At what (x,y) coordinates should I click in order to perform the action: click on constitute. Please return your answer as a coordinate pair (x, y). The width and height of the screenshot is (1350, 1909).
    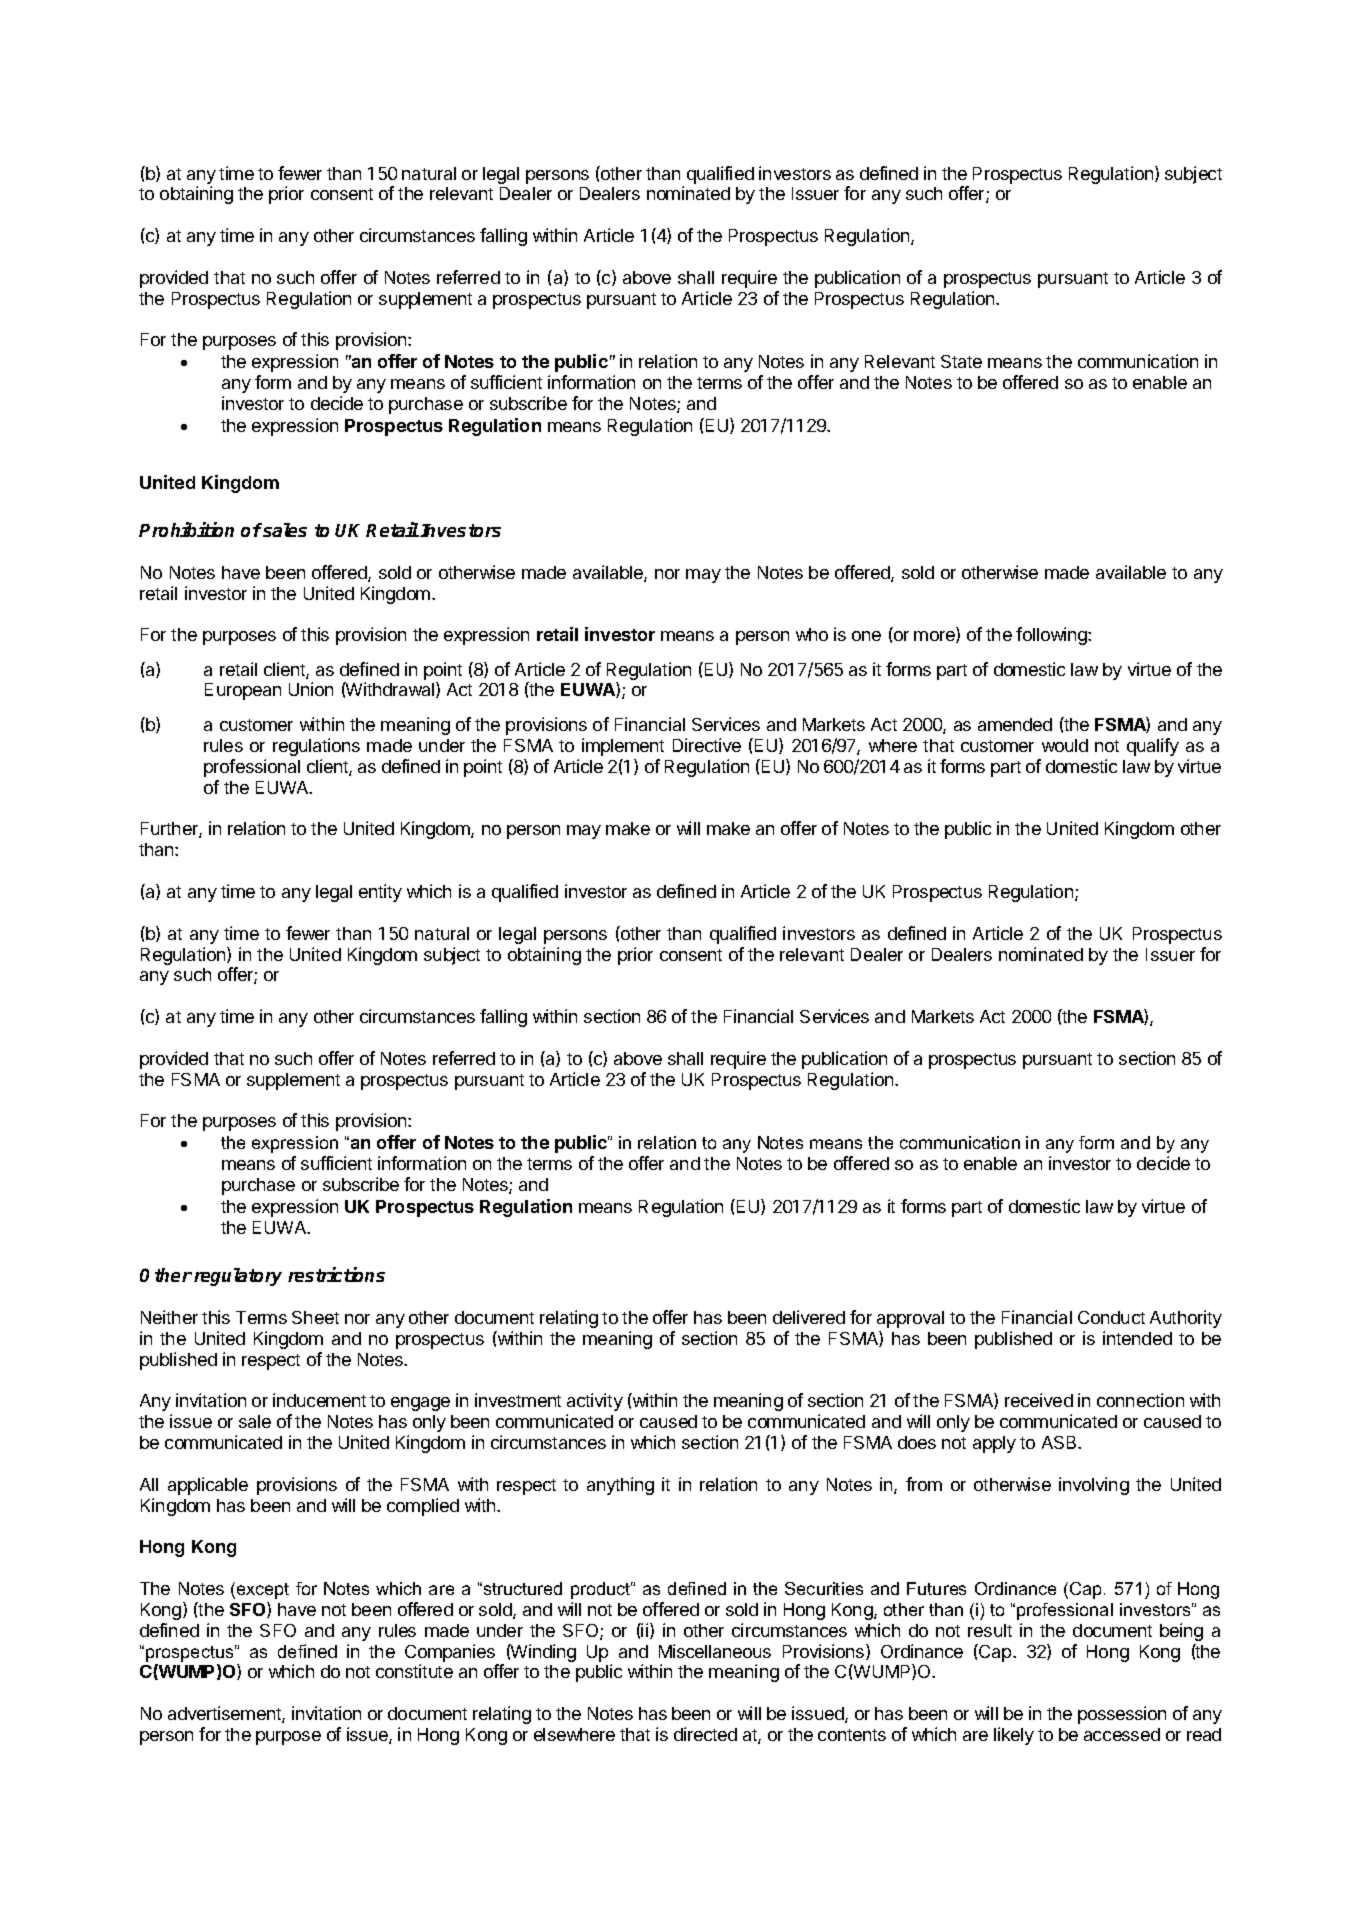
    Looking at the image, I should click on (414, 1671).
